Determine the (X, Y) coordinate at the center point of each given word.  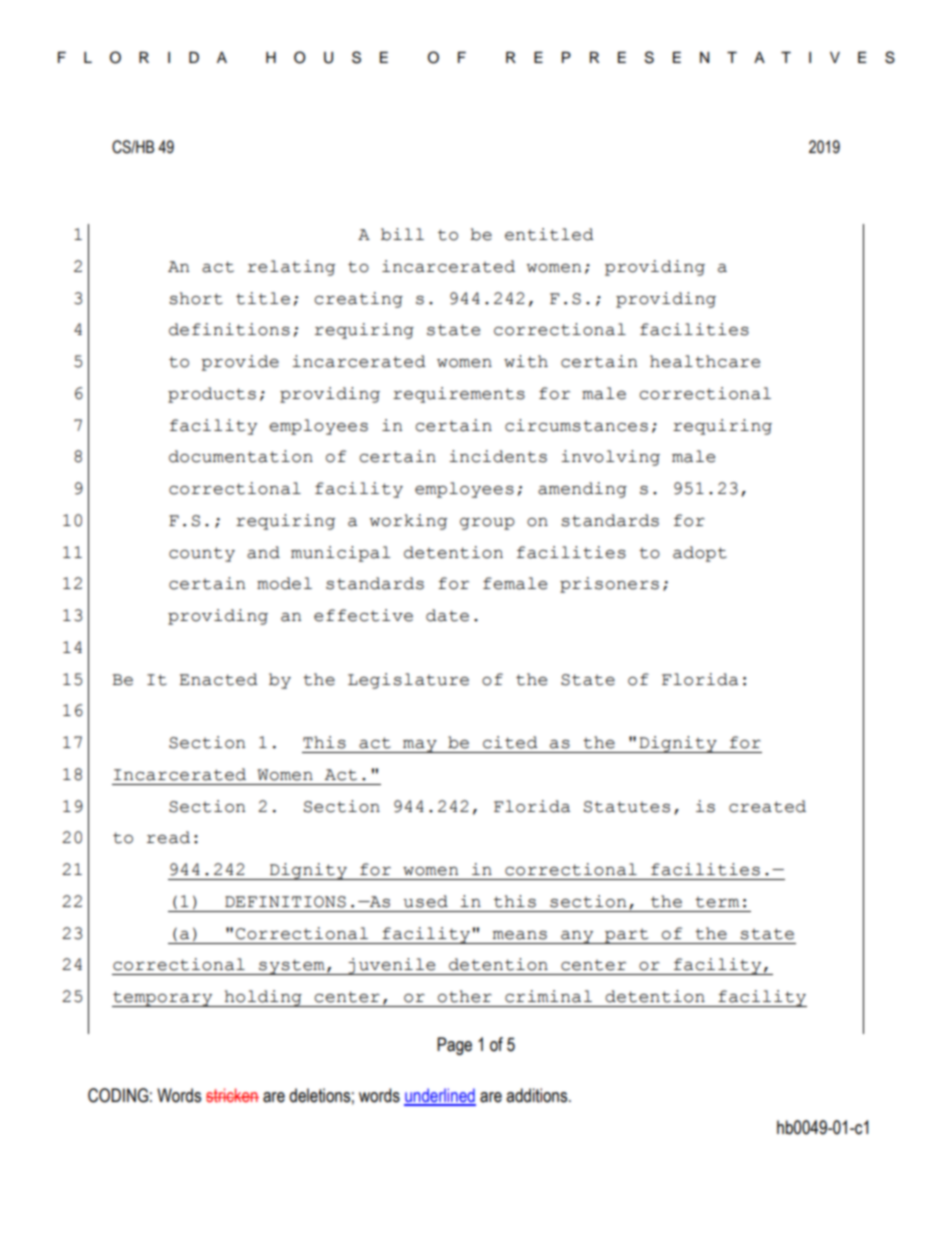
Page (454, 1046)
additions (538, 1095)
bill (402, 234)
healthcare (705, 361)
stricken (232, 1095)
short (196, 298)
